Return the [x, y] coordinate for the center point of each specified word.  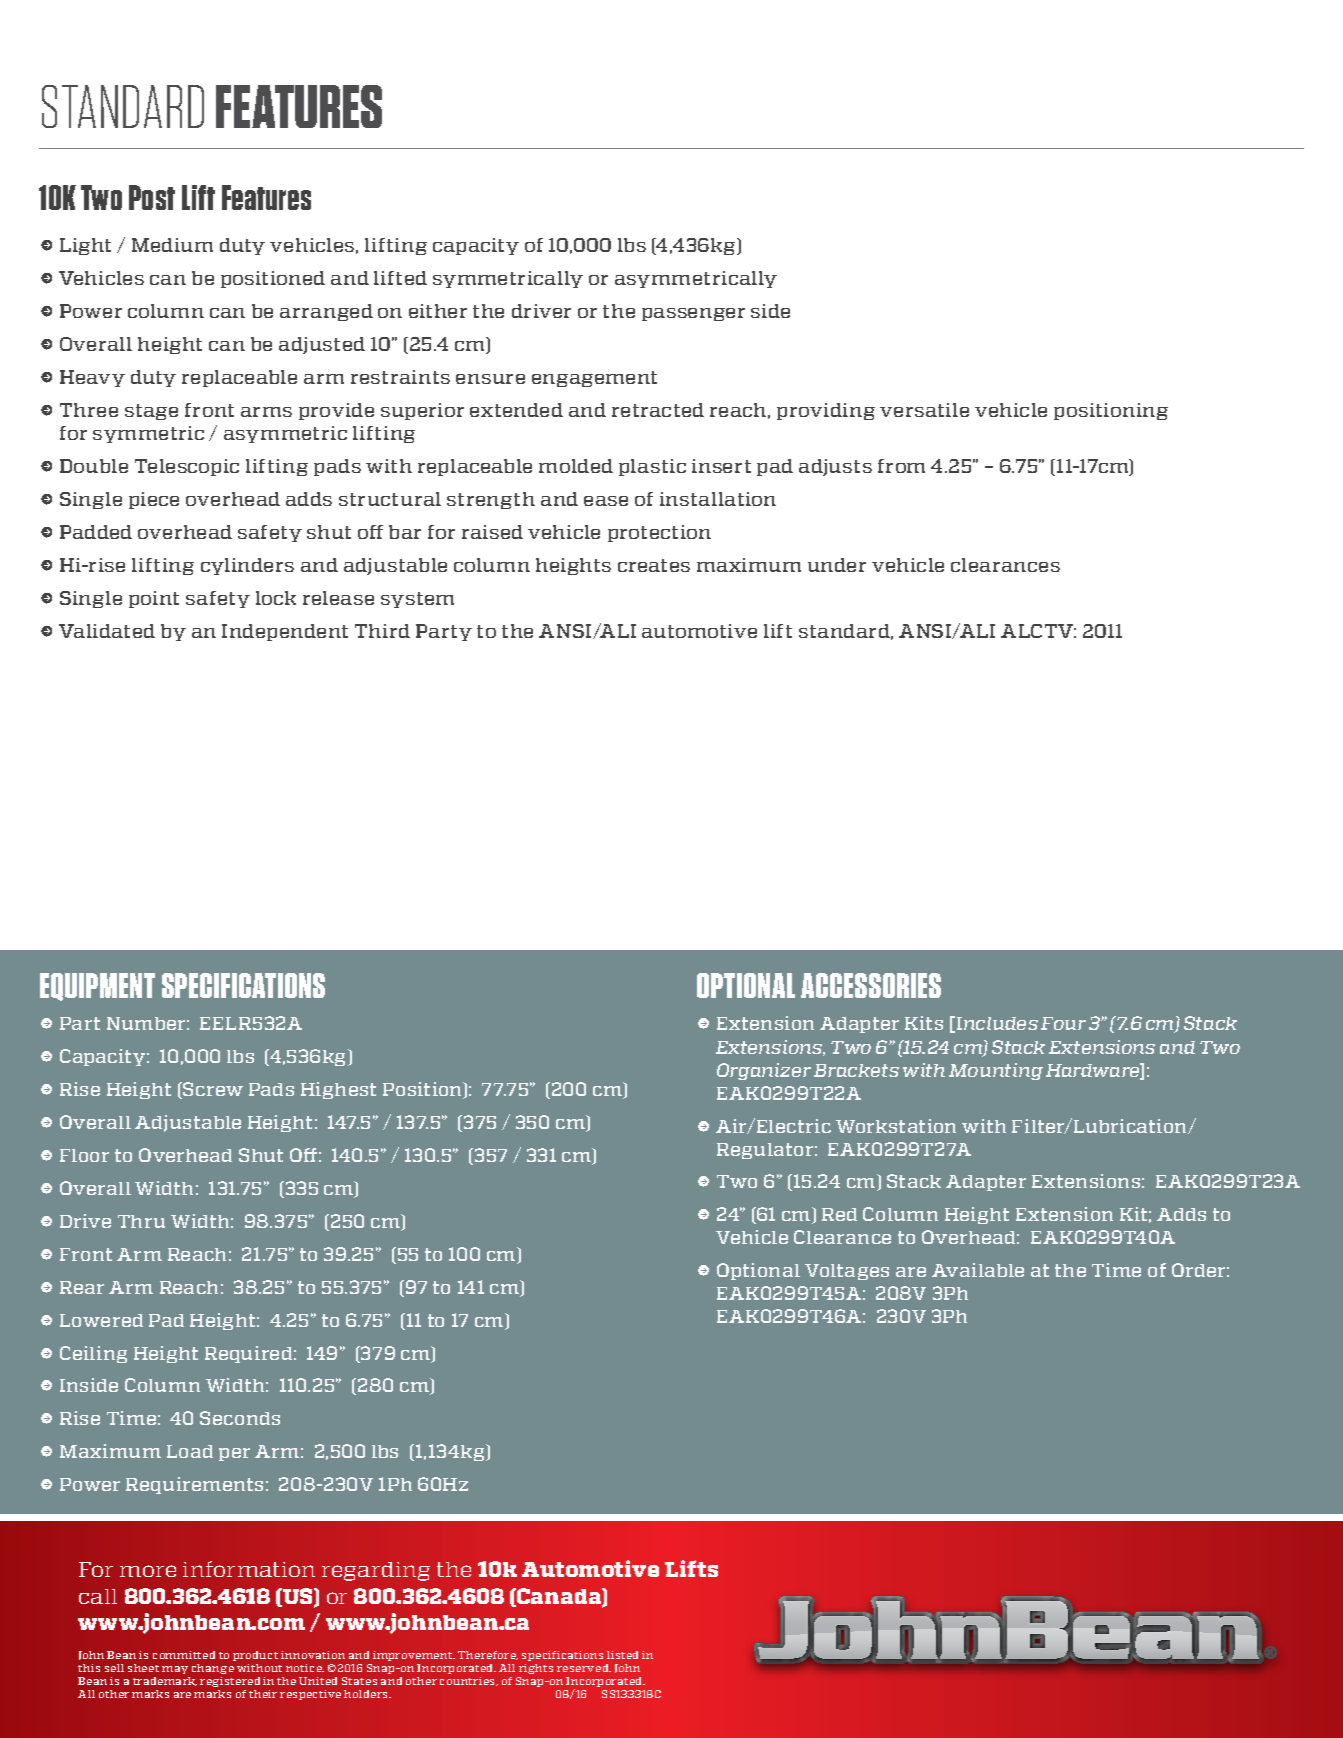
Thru [141, 1221]
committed [184, 1655]
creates [654, 565]
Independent [285, 632]
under [837, 565]
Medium [172, 245]
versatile [924, 410]
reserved [584, 1668]
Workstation [896, 1126]
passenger [693, 314]
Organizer [764, 1071]
